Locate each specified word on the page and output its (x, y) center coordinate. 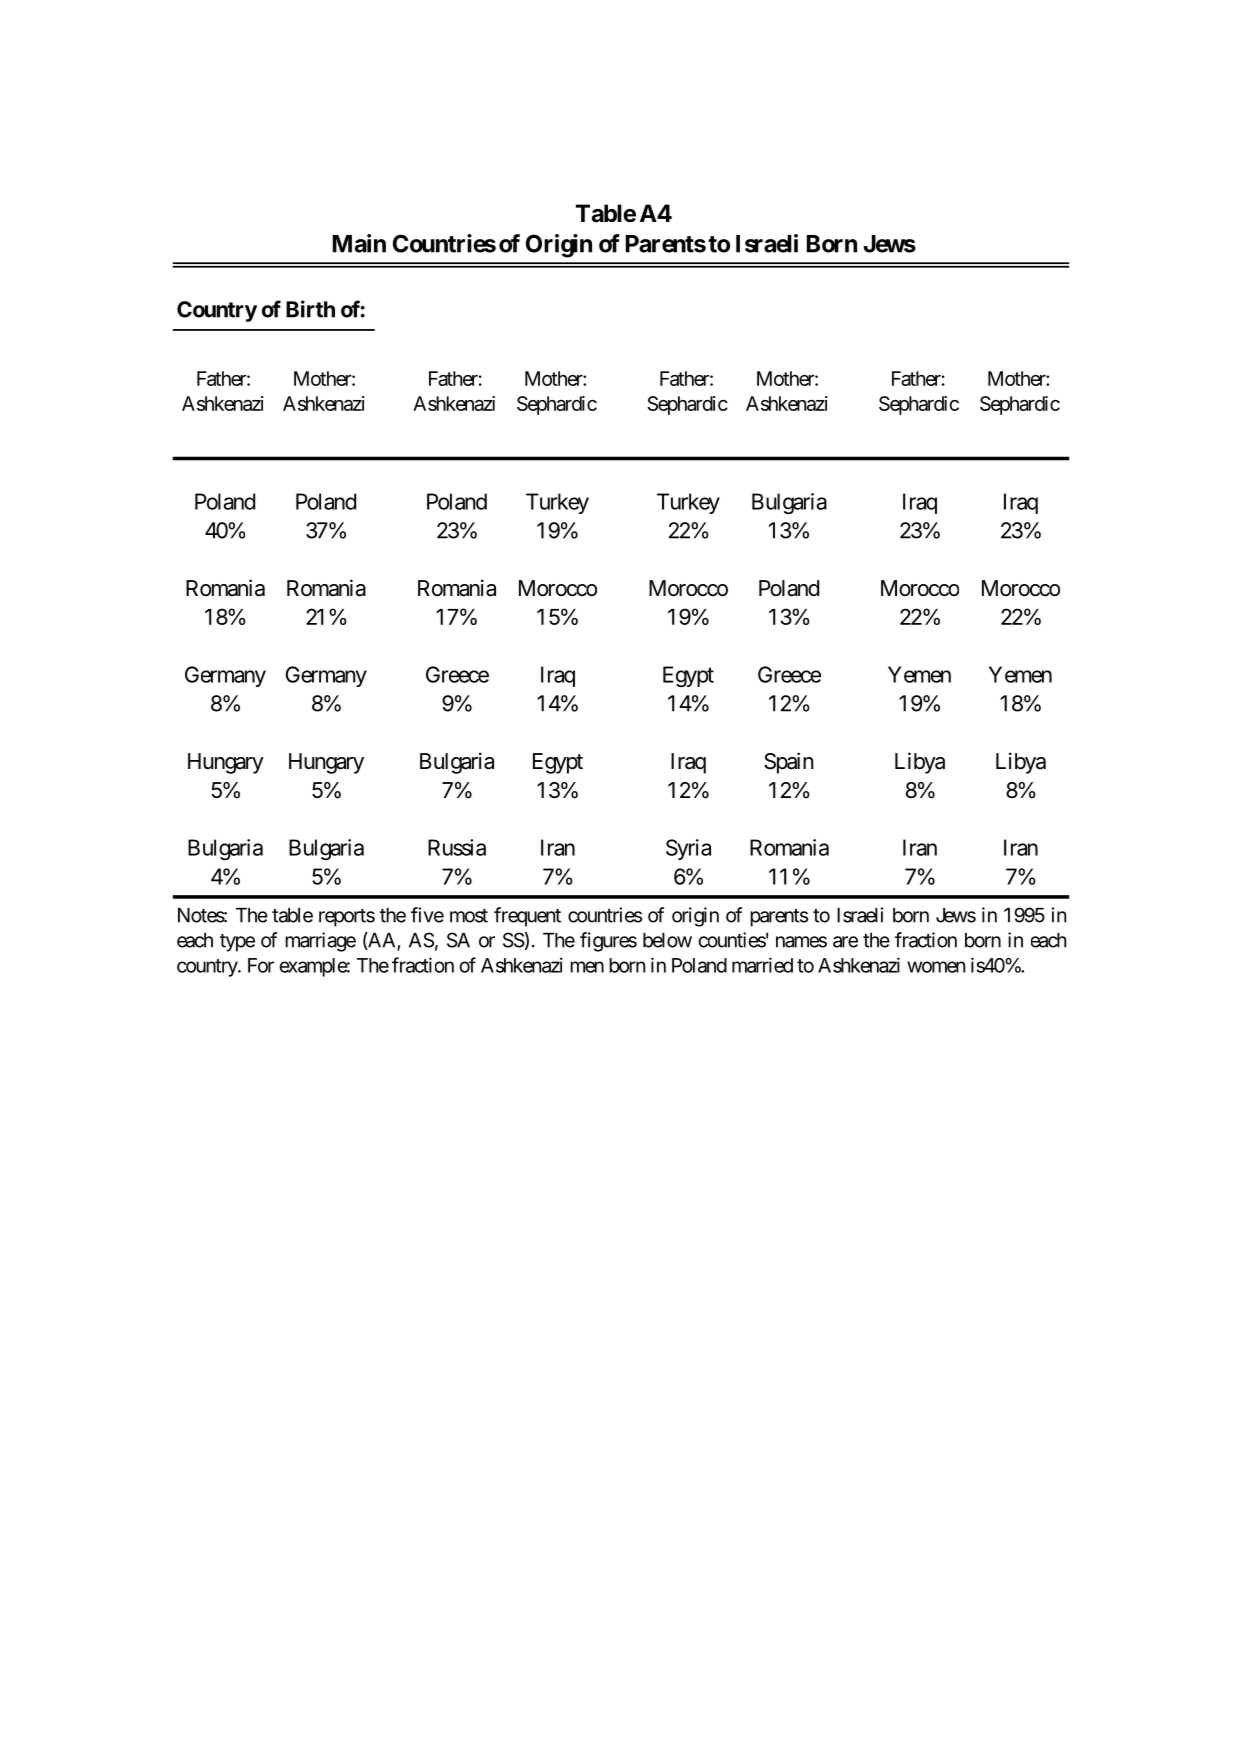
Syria (688, 849)
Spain (789, 763)
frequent (527, 917)
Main (359, 243)
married (762, 965)
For (261, 965)
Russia (457, 847)
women (936, 967)
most (469, 916)
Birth (310, 309)
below (667, 940)
